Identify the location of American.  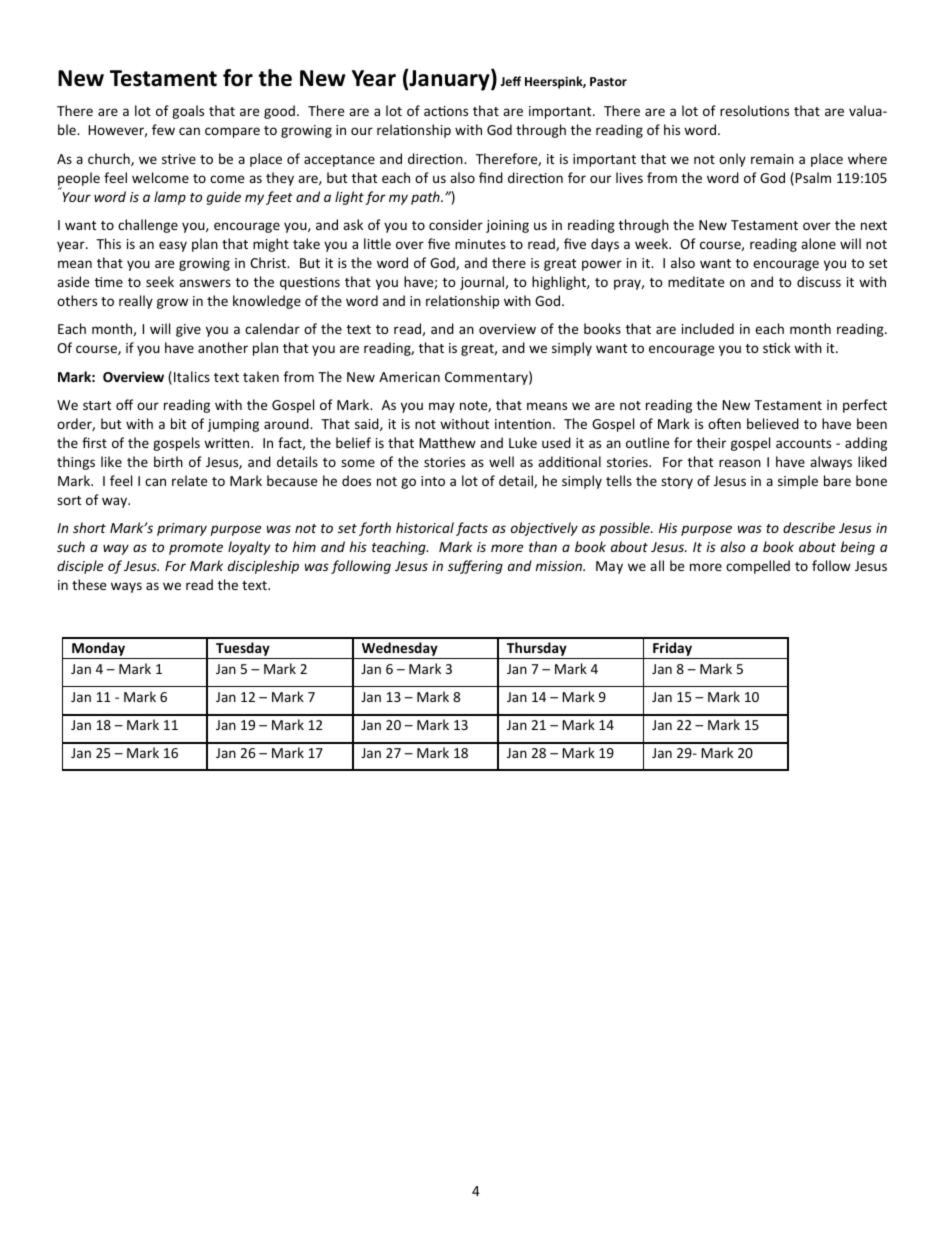
(409, 377).
